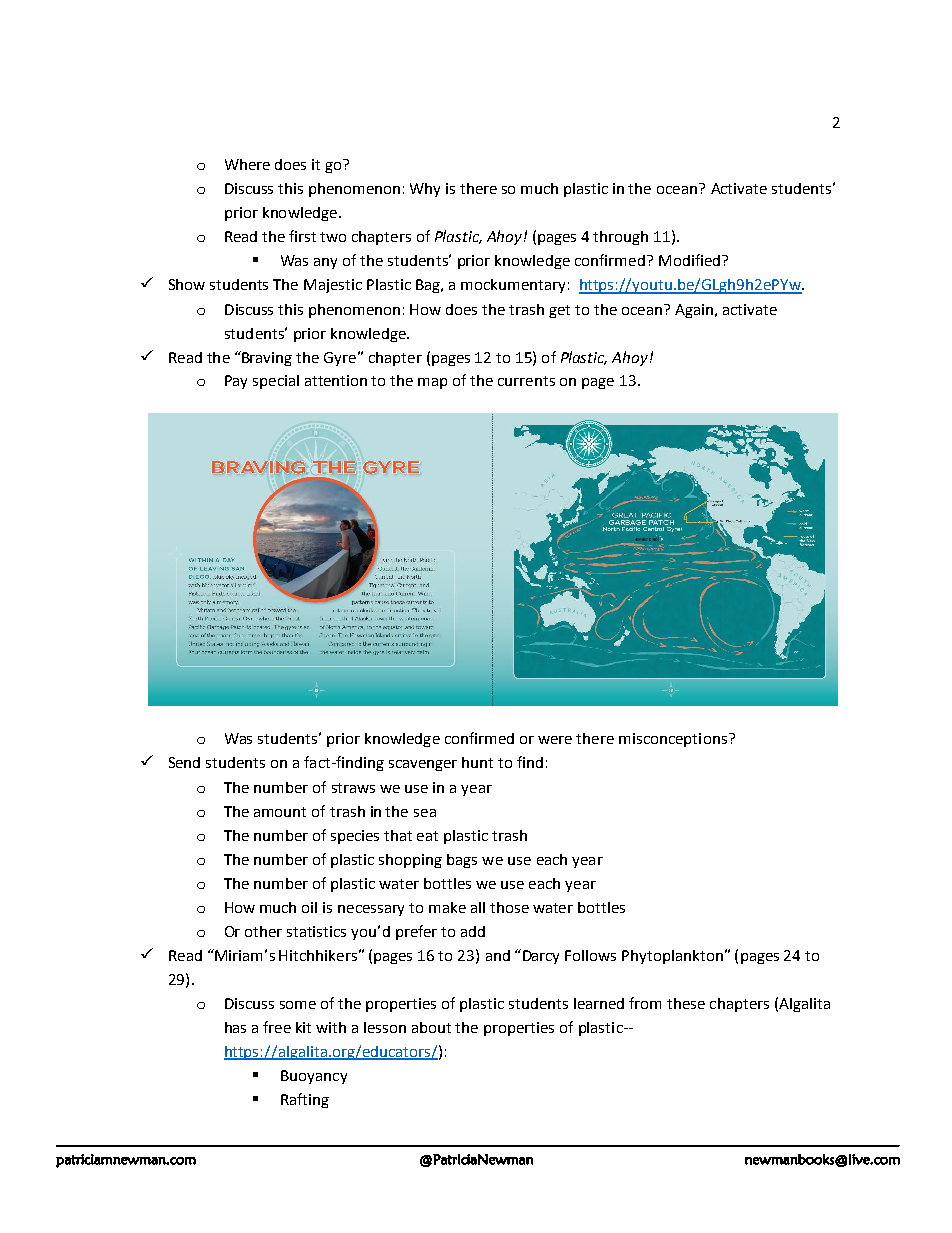  I want to click on misconceptions, so click(673, 740).
